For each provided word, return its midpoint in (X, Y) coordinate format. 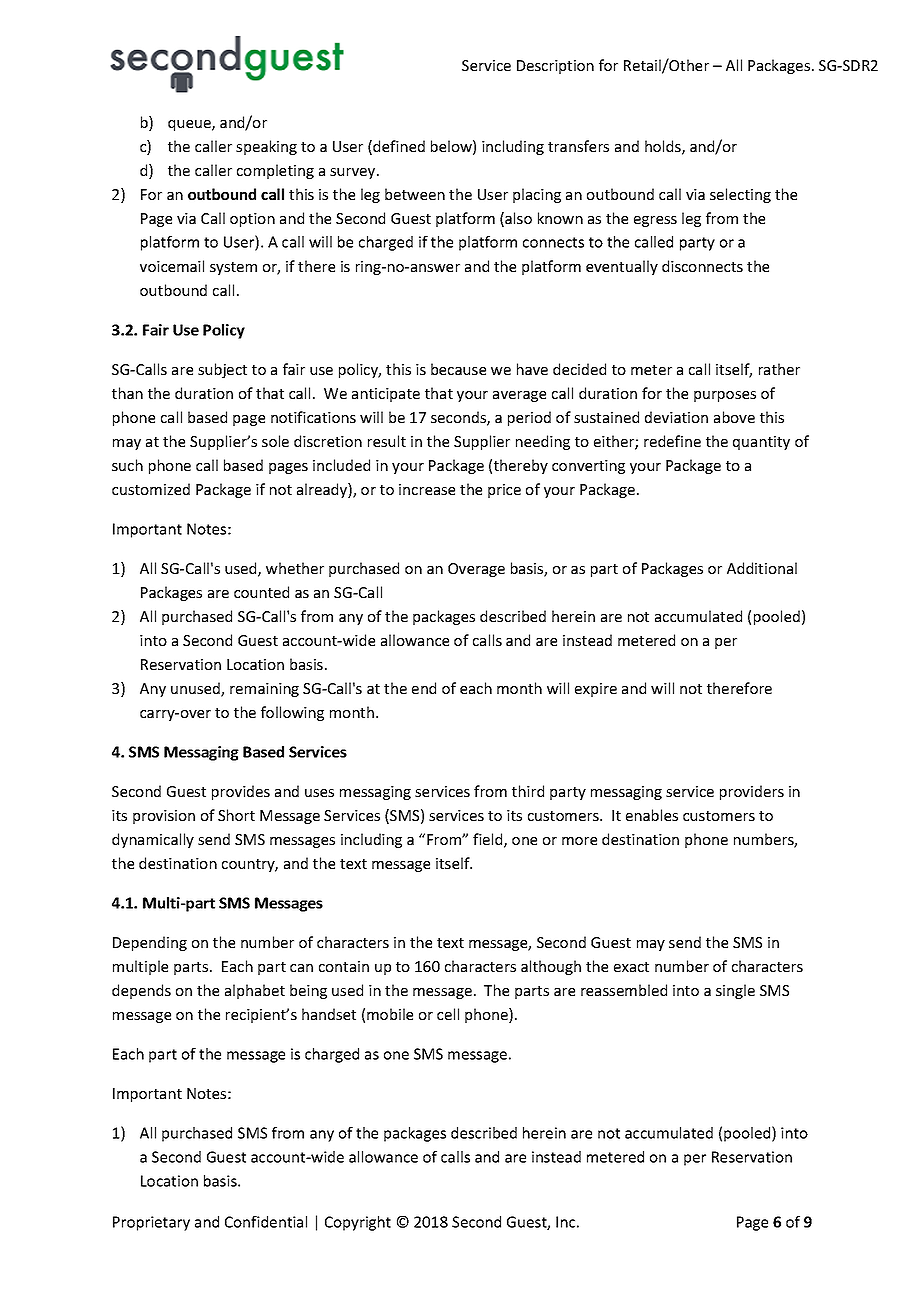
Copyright (358, 1223)
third (528, 791)
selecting (740, 195)
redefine (672, 441)
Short (236, 815)
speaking (266, 147)
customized (151, 489)
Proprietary (151, 1223)
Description (555, 67)
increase (427, 489)
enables (652, 815)
